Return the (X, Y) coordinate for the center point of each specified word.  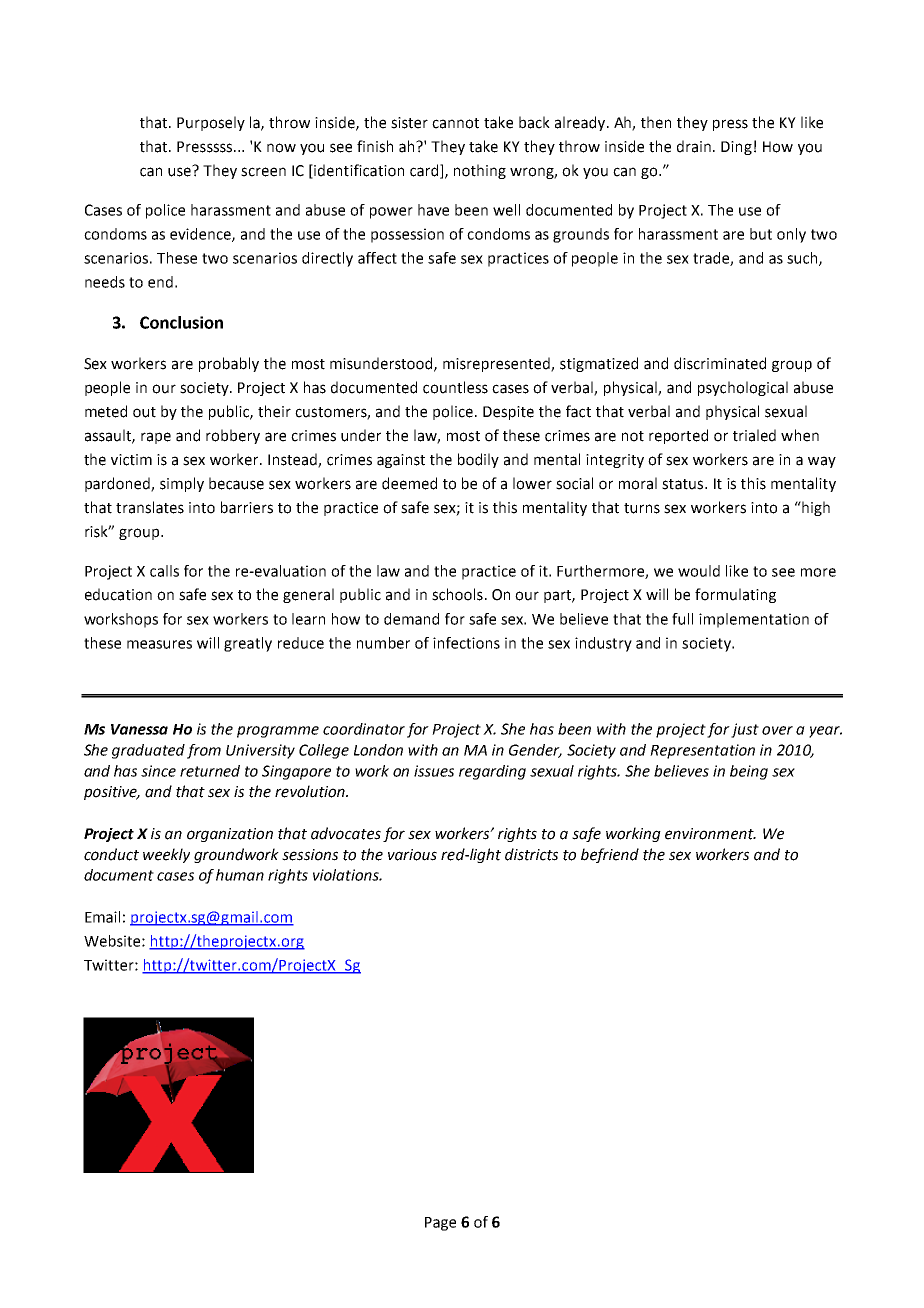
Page (440, 1224)
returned (210, 771)
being (749, 772)
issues (434, 771)
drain (694, 146)
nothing (480, 171)
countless (455, 387)
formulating (735, 595)
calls (164, 571)
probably (229, 364)
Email (102, 917)
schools (457, 594)
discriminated (720, 363)
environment (710, 834)
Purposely (211, 123)
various (412, 855)
